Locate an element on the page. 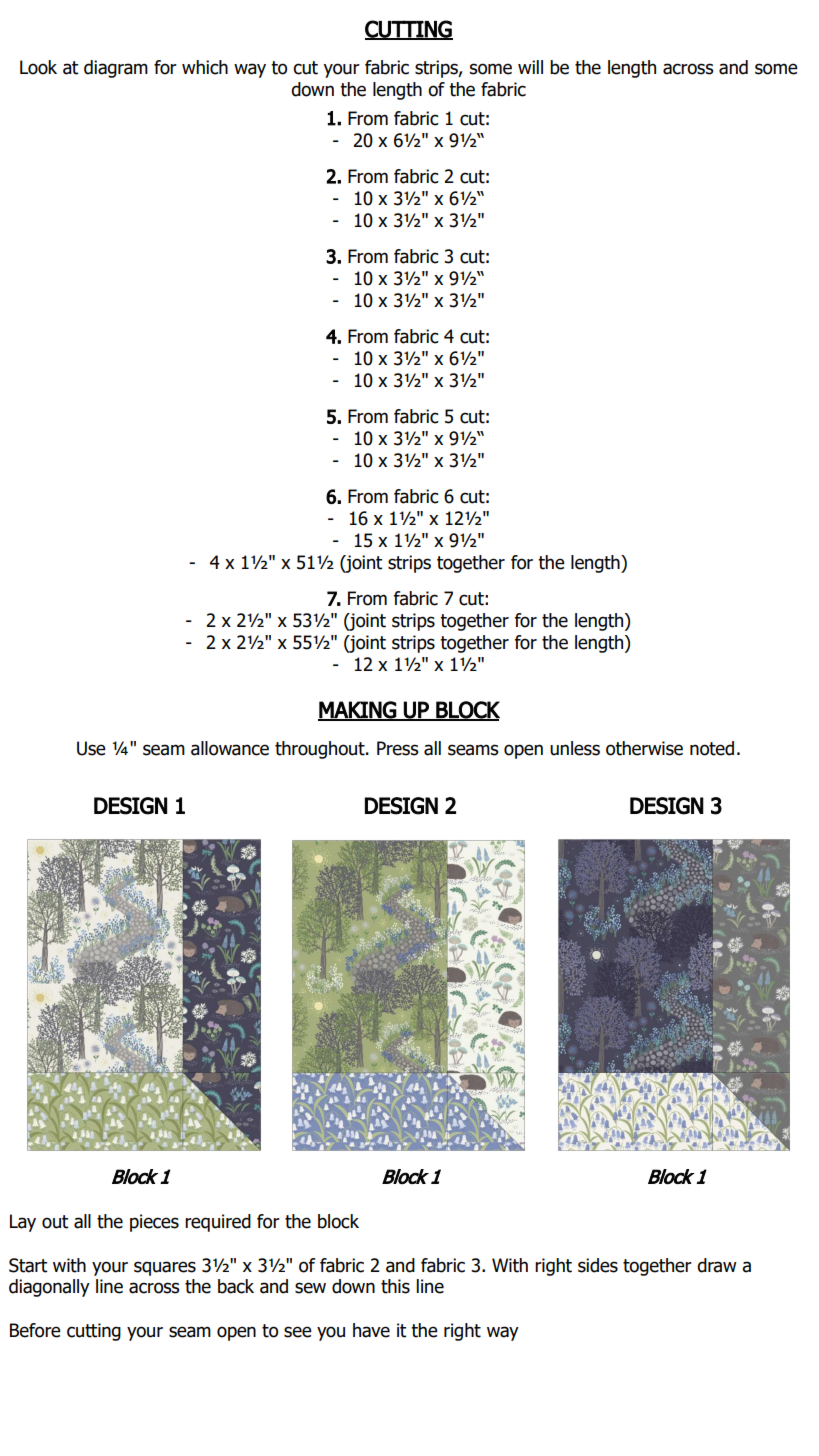 Image resolution: width=819 pixels, height=1456 pixels. otherwise is located at coordinates (644, 748).
